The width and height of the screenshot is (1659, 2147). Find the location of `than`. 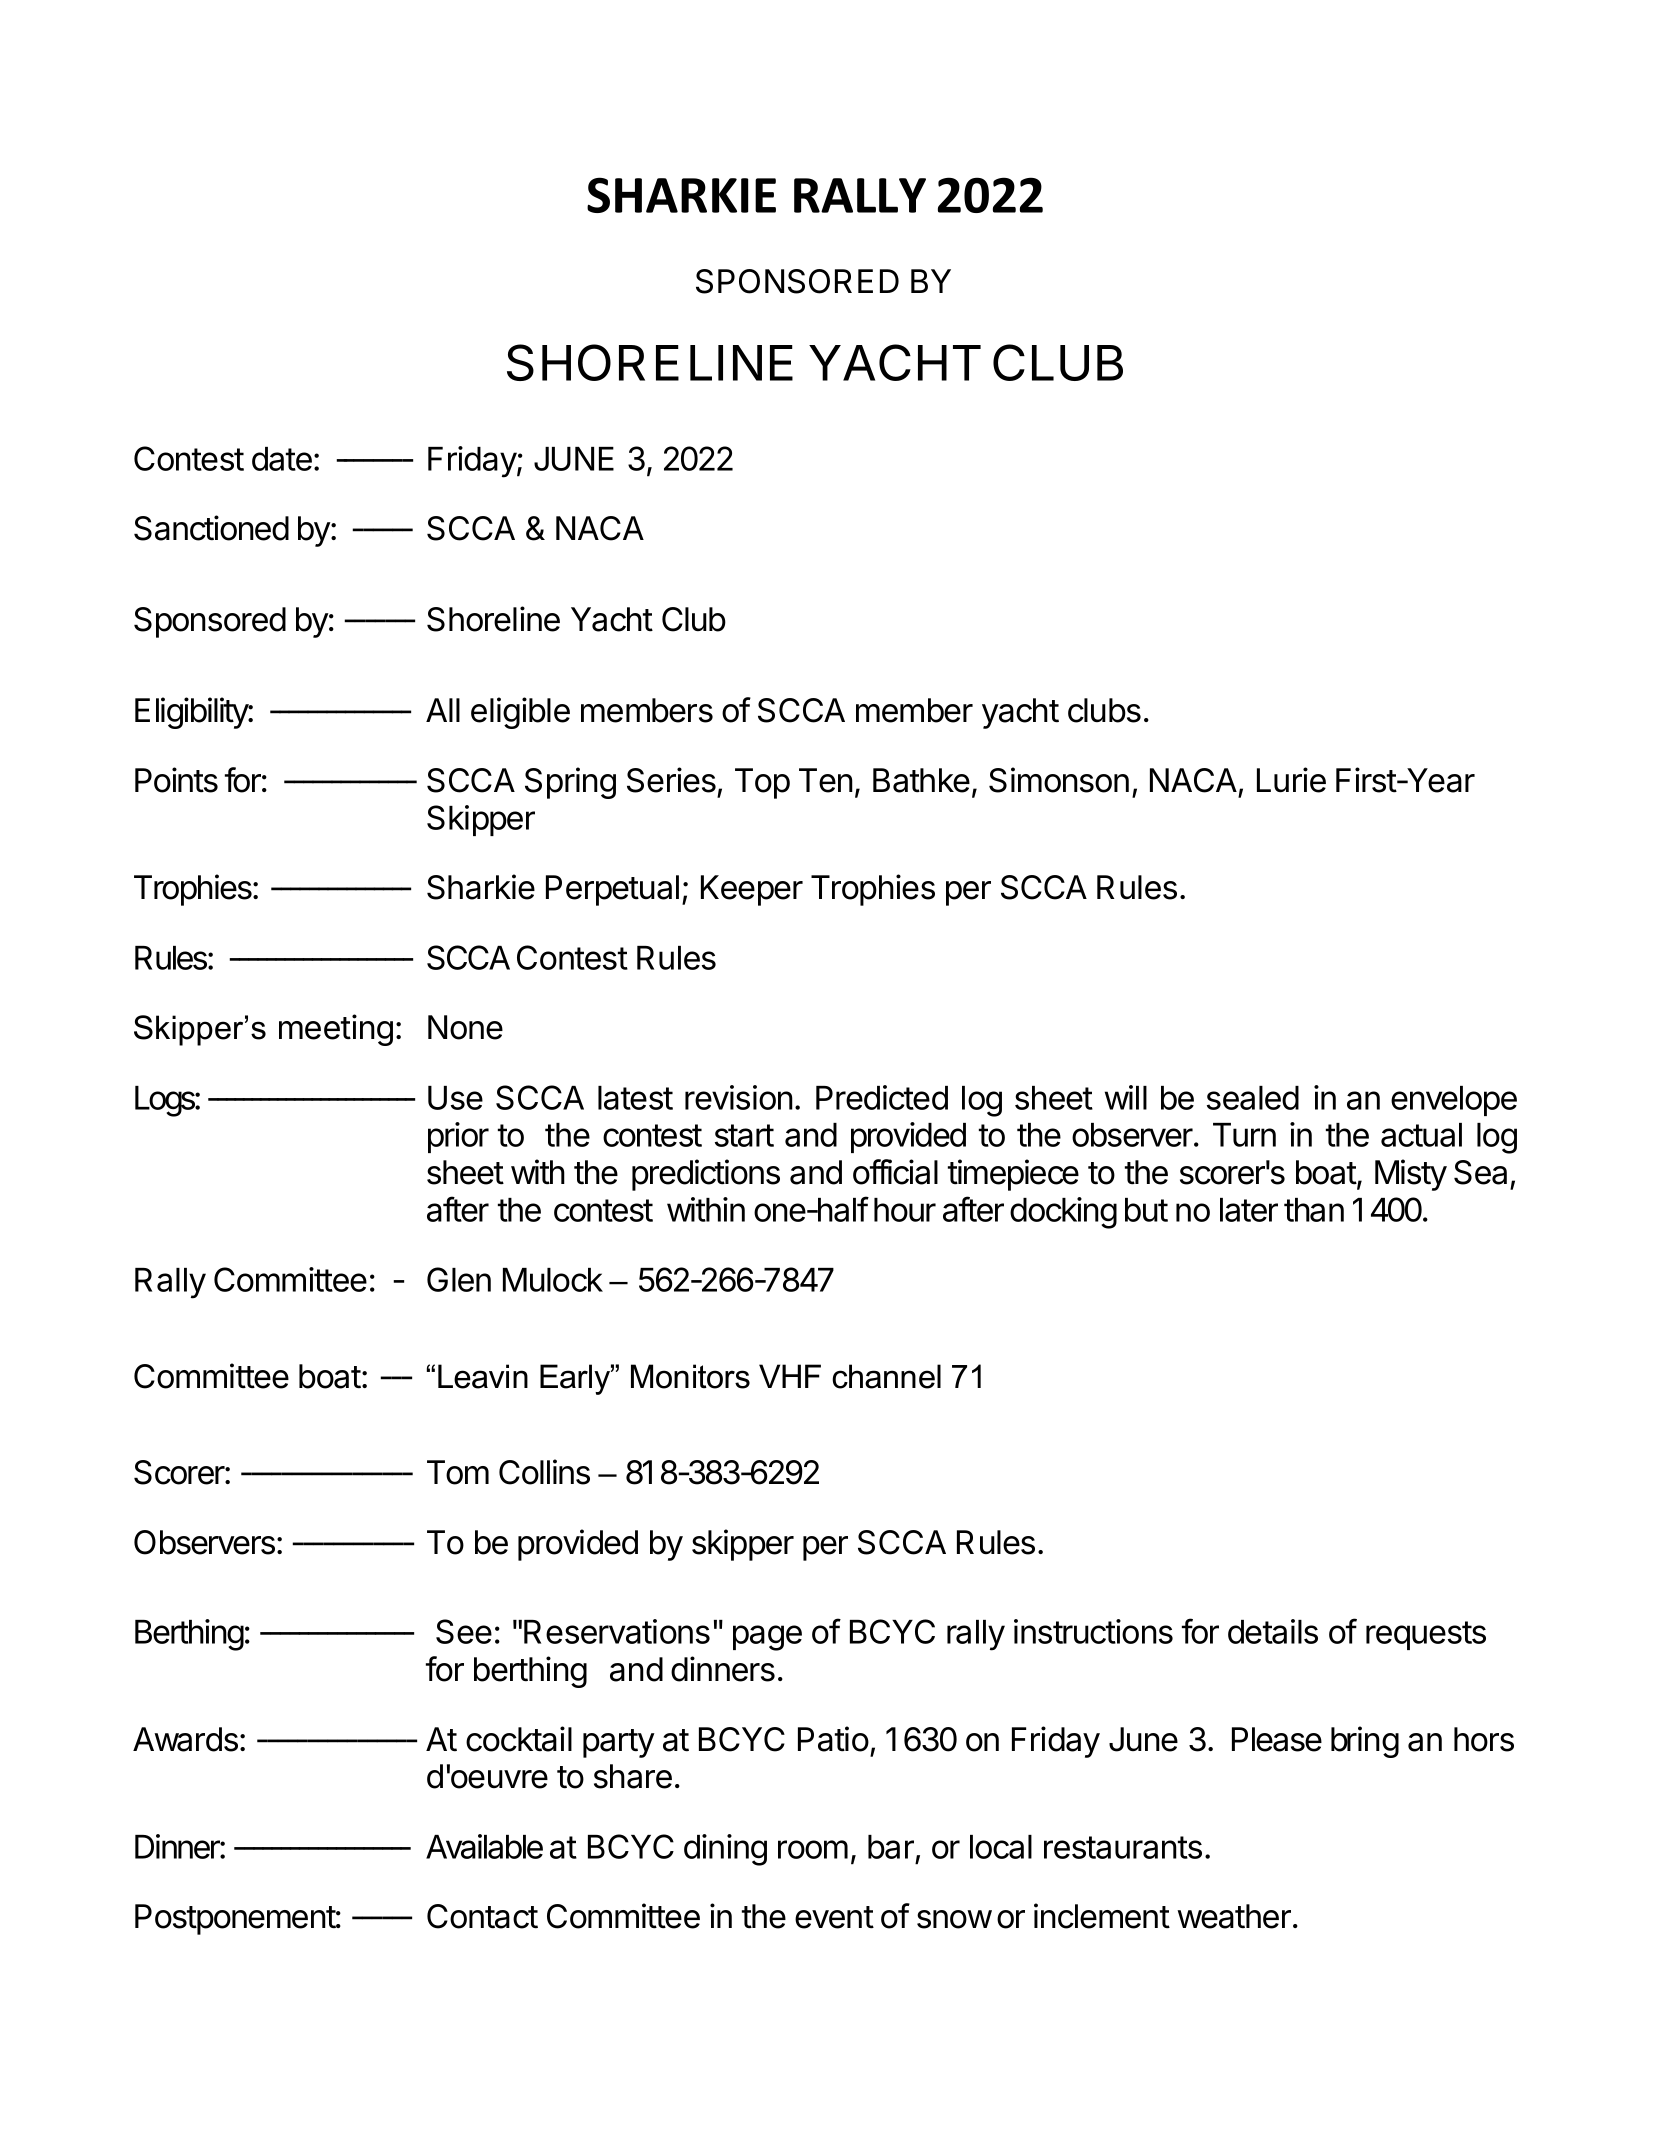

than is located at coordinates (1314, 1210).
